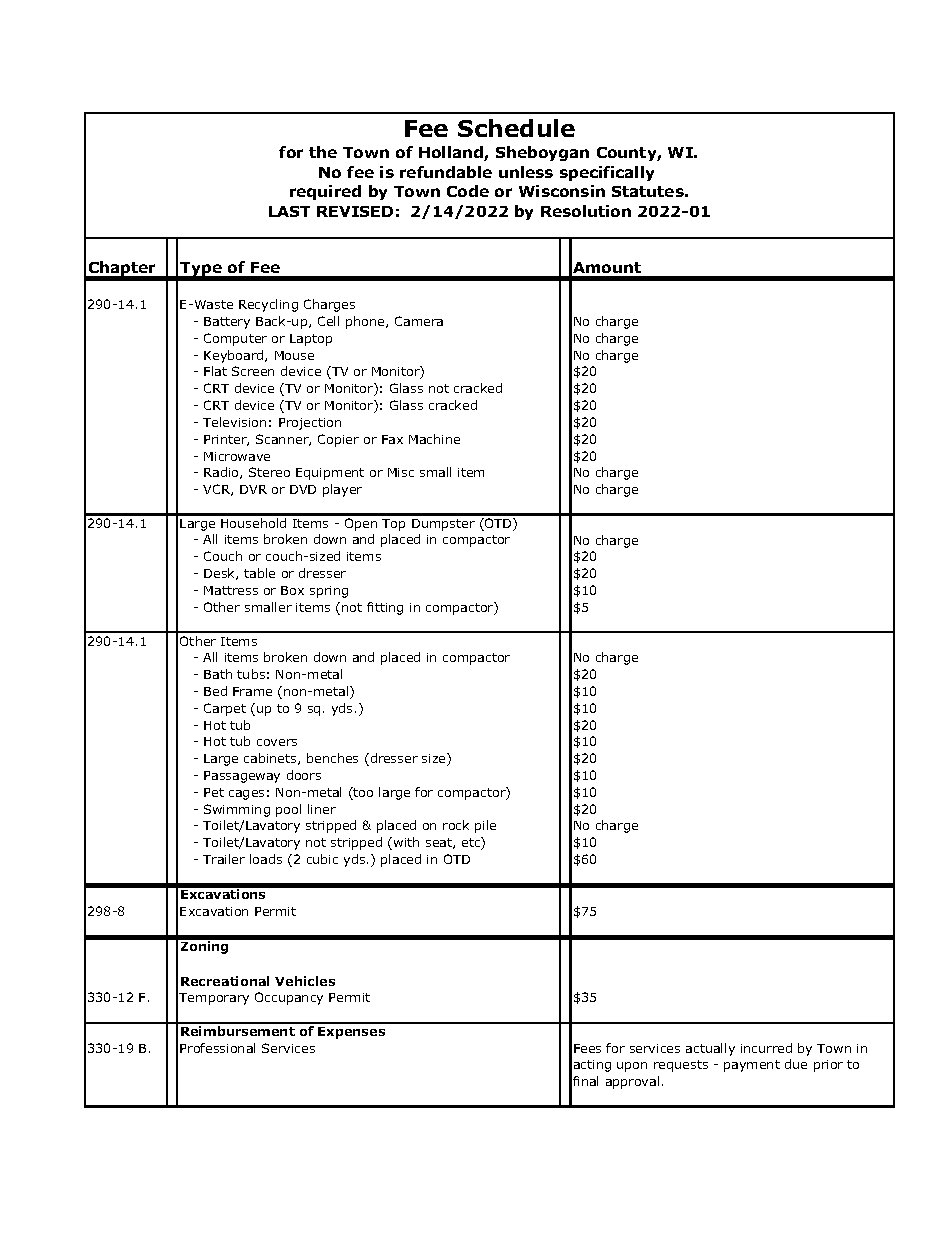 Image resolution: width=952 pixels, height=1233 pixels. I want to click on required, so click(325, 192).
